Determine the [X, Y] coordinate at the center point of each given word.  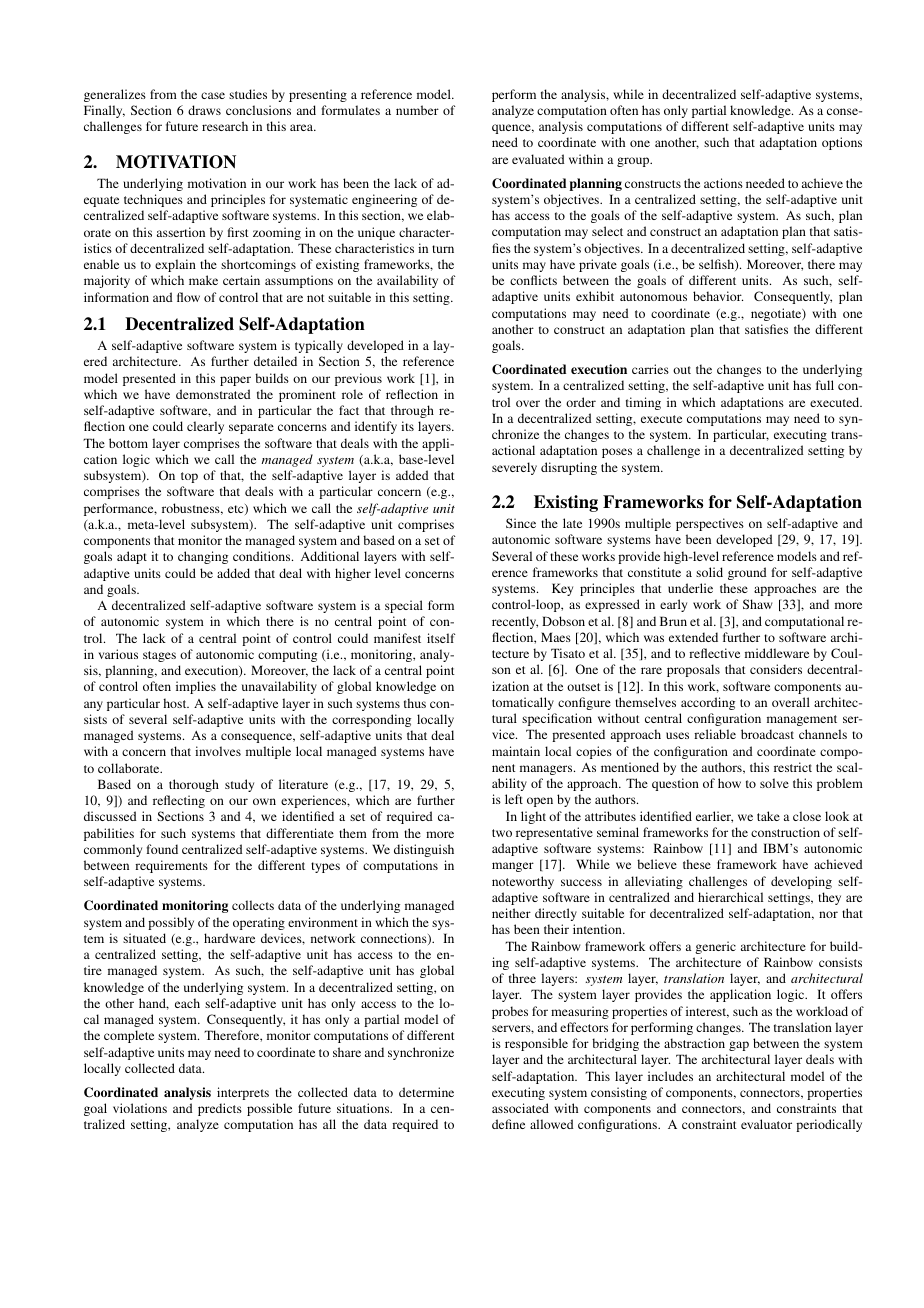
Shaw [758, 604]
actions [723, 183]
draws [204, 110]
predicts [220, 1109]
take [768, 816]
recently [515, 622]
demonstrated [213, 394]
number [417, 110]
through [412, 411]
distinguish [424, 850]
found [162, 849]
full [825, 385]
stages [159, 656]
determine [426, 1092]
